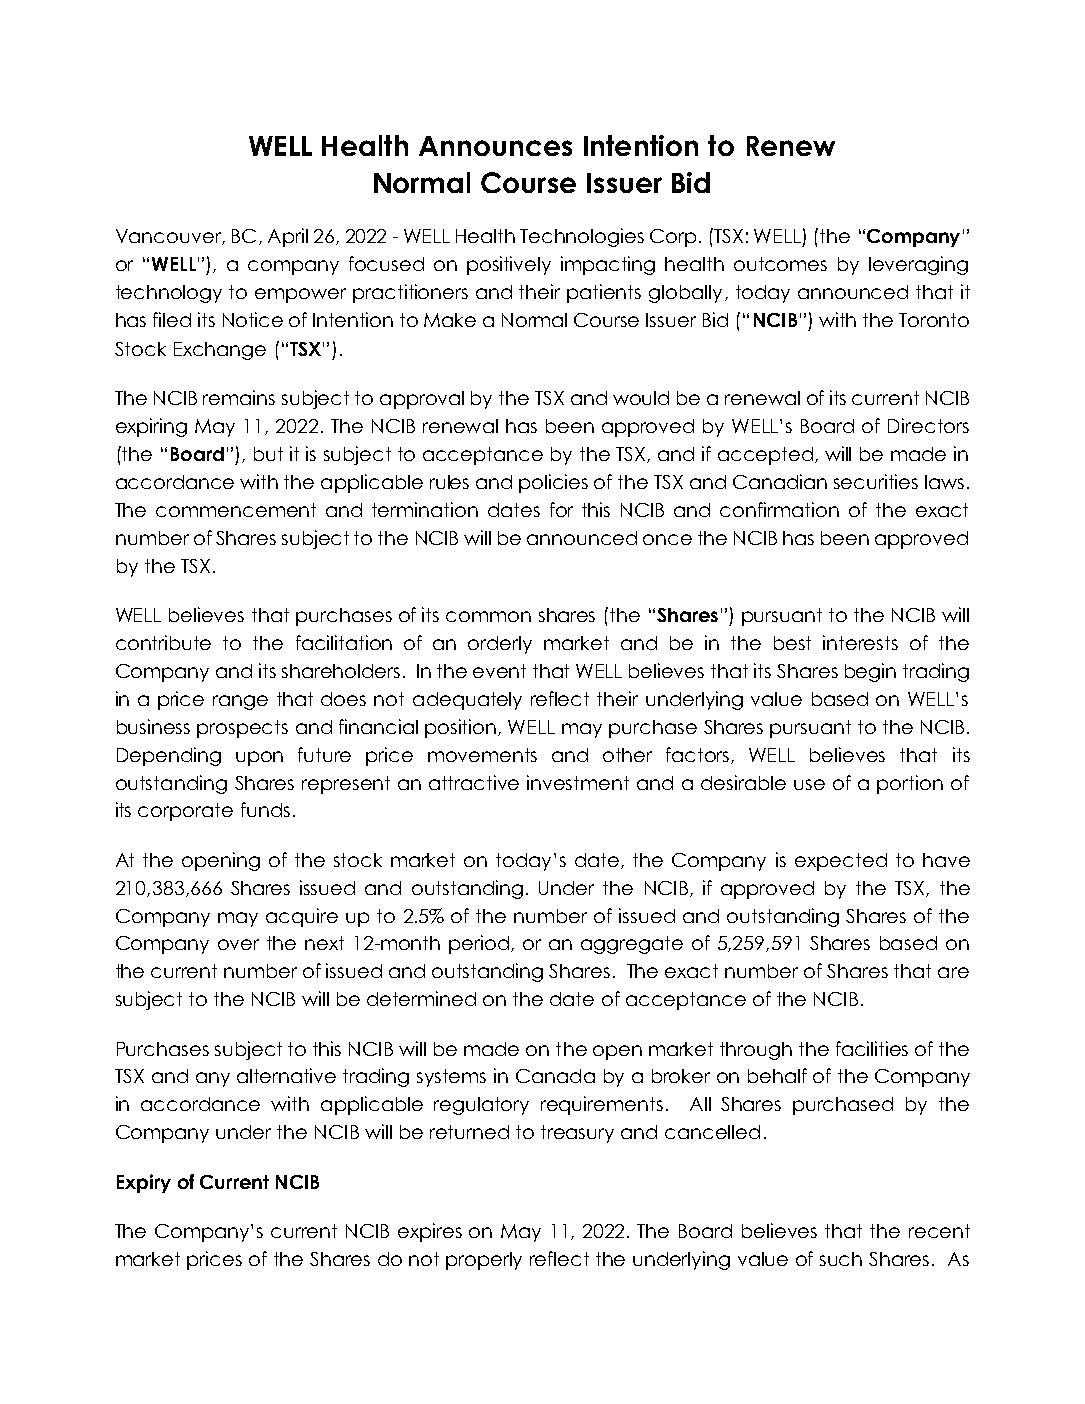  Describe the element at coordinates (480, 944) in the page. I see `period` at that location.
